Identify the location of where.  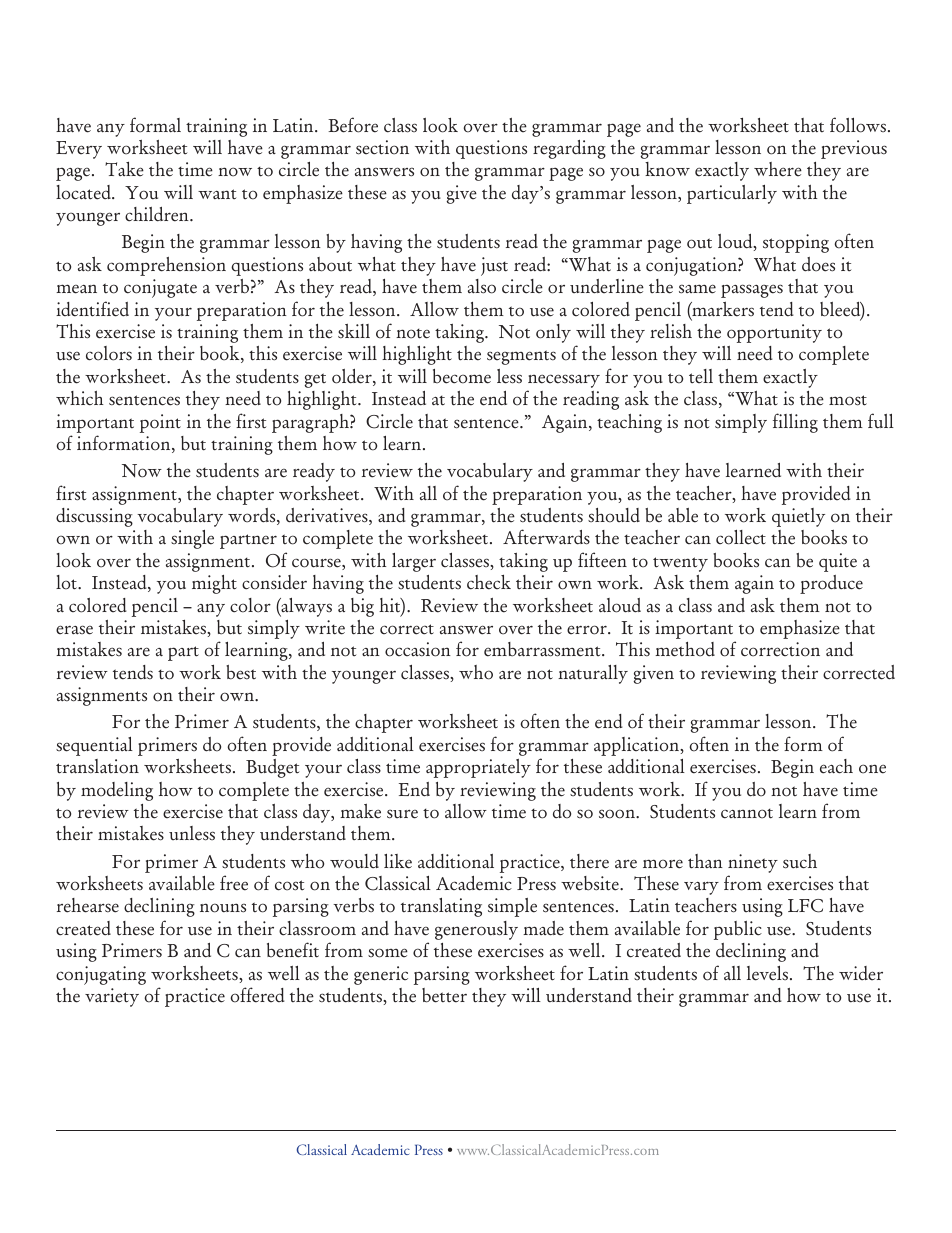
(778, 169).
